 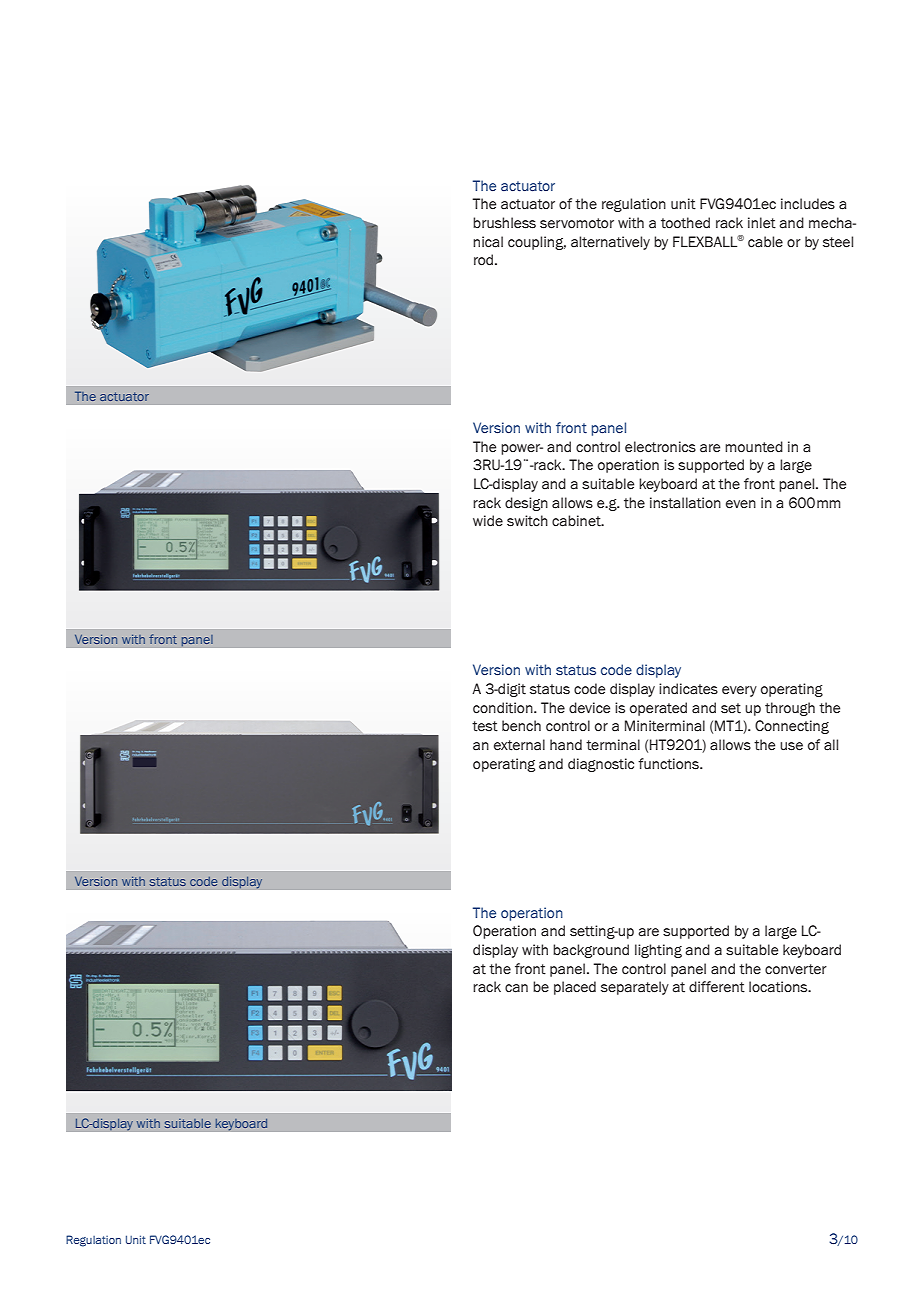 I want to click on electronics, so click(x=660, y=447).
